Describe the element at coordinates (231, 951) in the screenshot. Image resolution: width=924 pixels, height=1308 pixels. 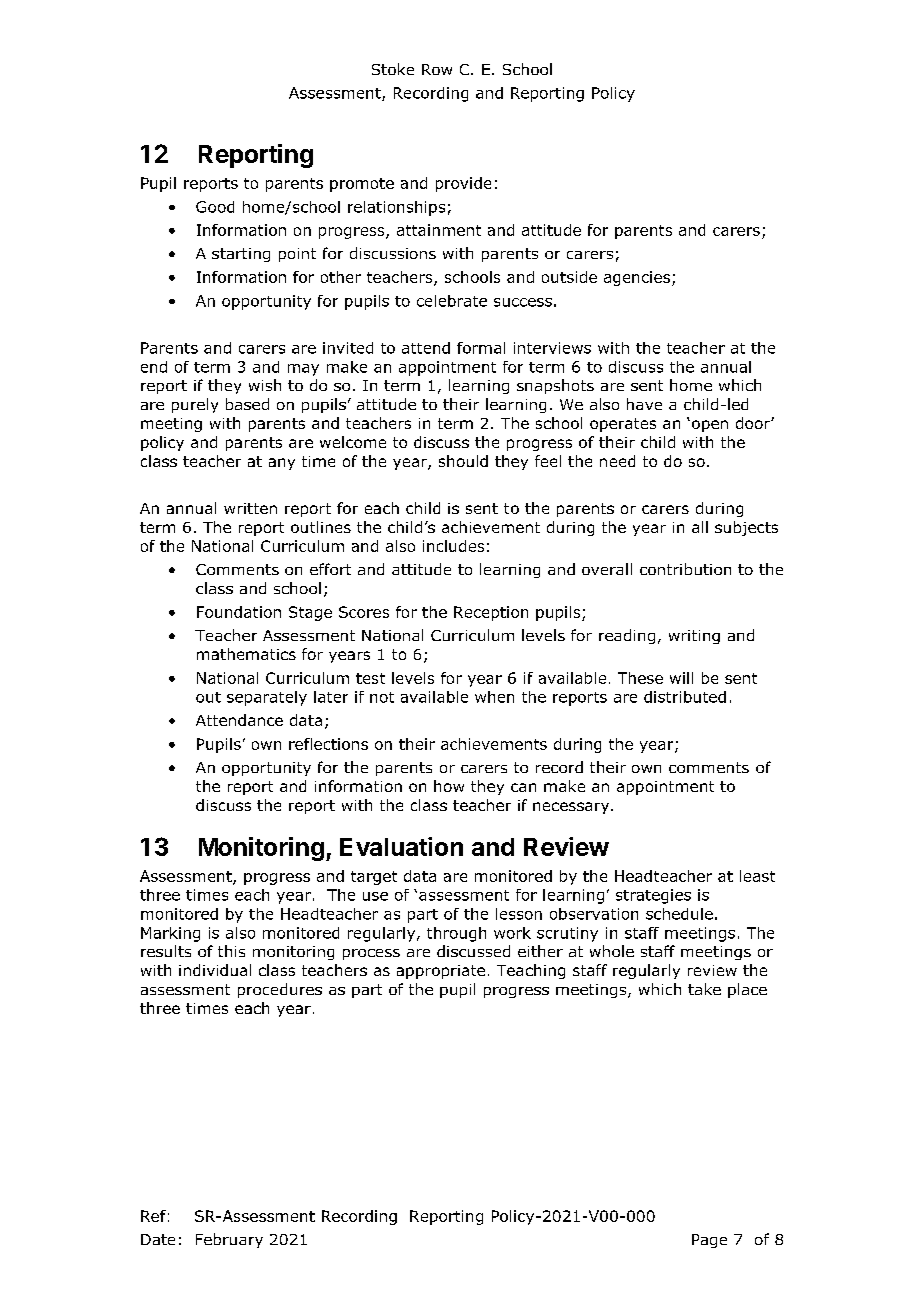
I see `this` at that location.
